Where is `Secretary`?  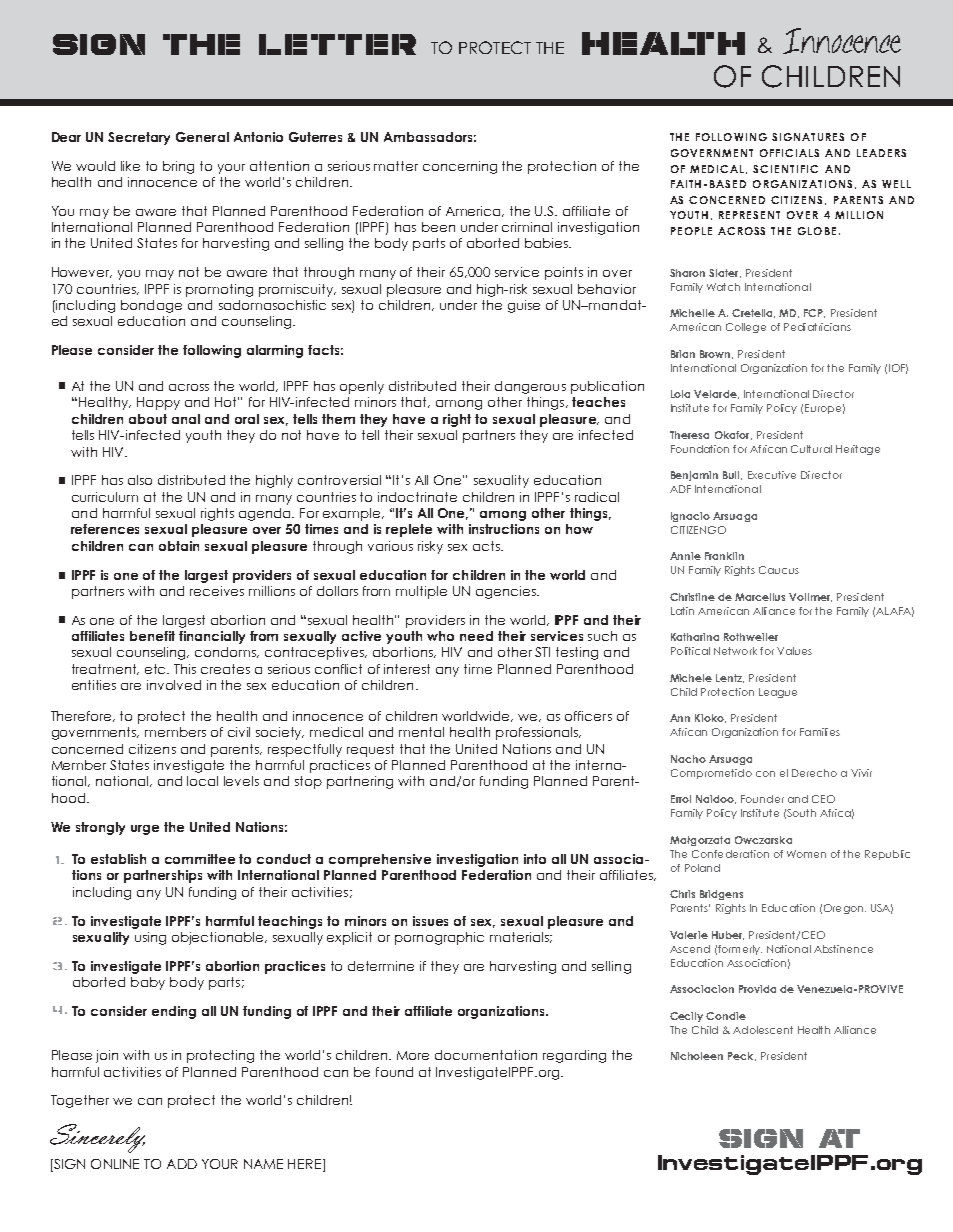 Secretary is located at coordinates (139, 138).
